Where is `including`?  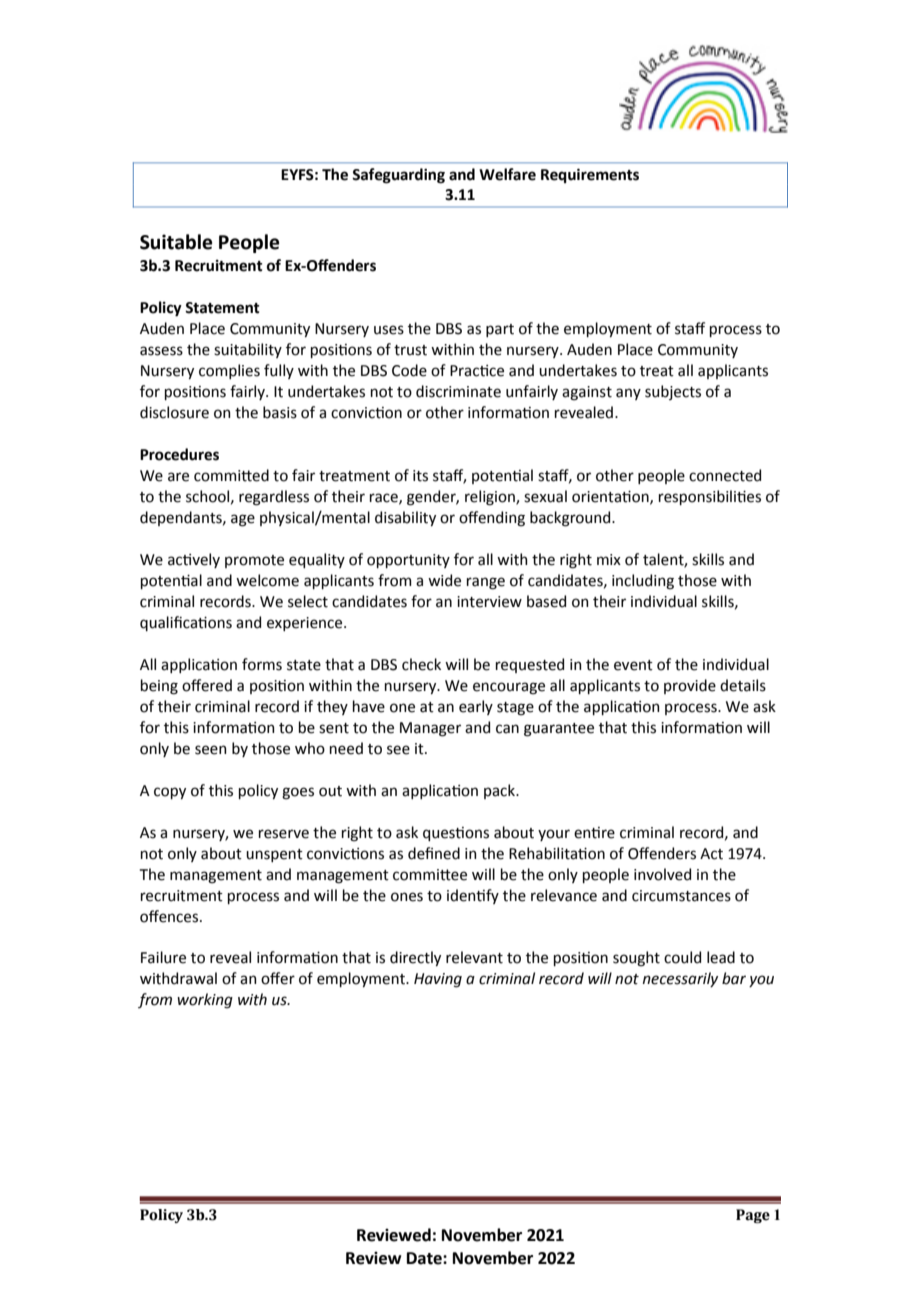 including is located at coordinates (643, 582).
